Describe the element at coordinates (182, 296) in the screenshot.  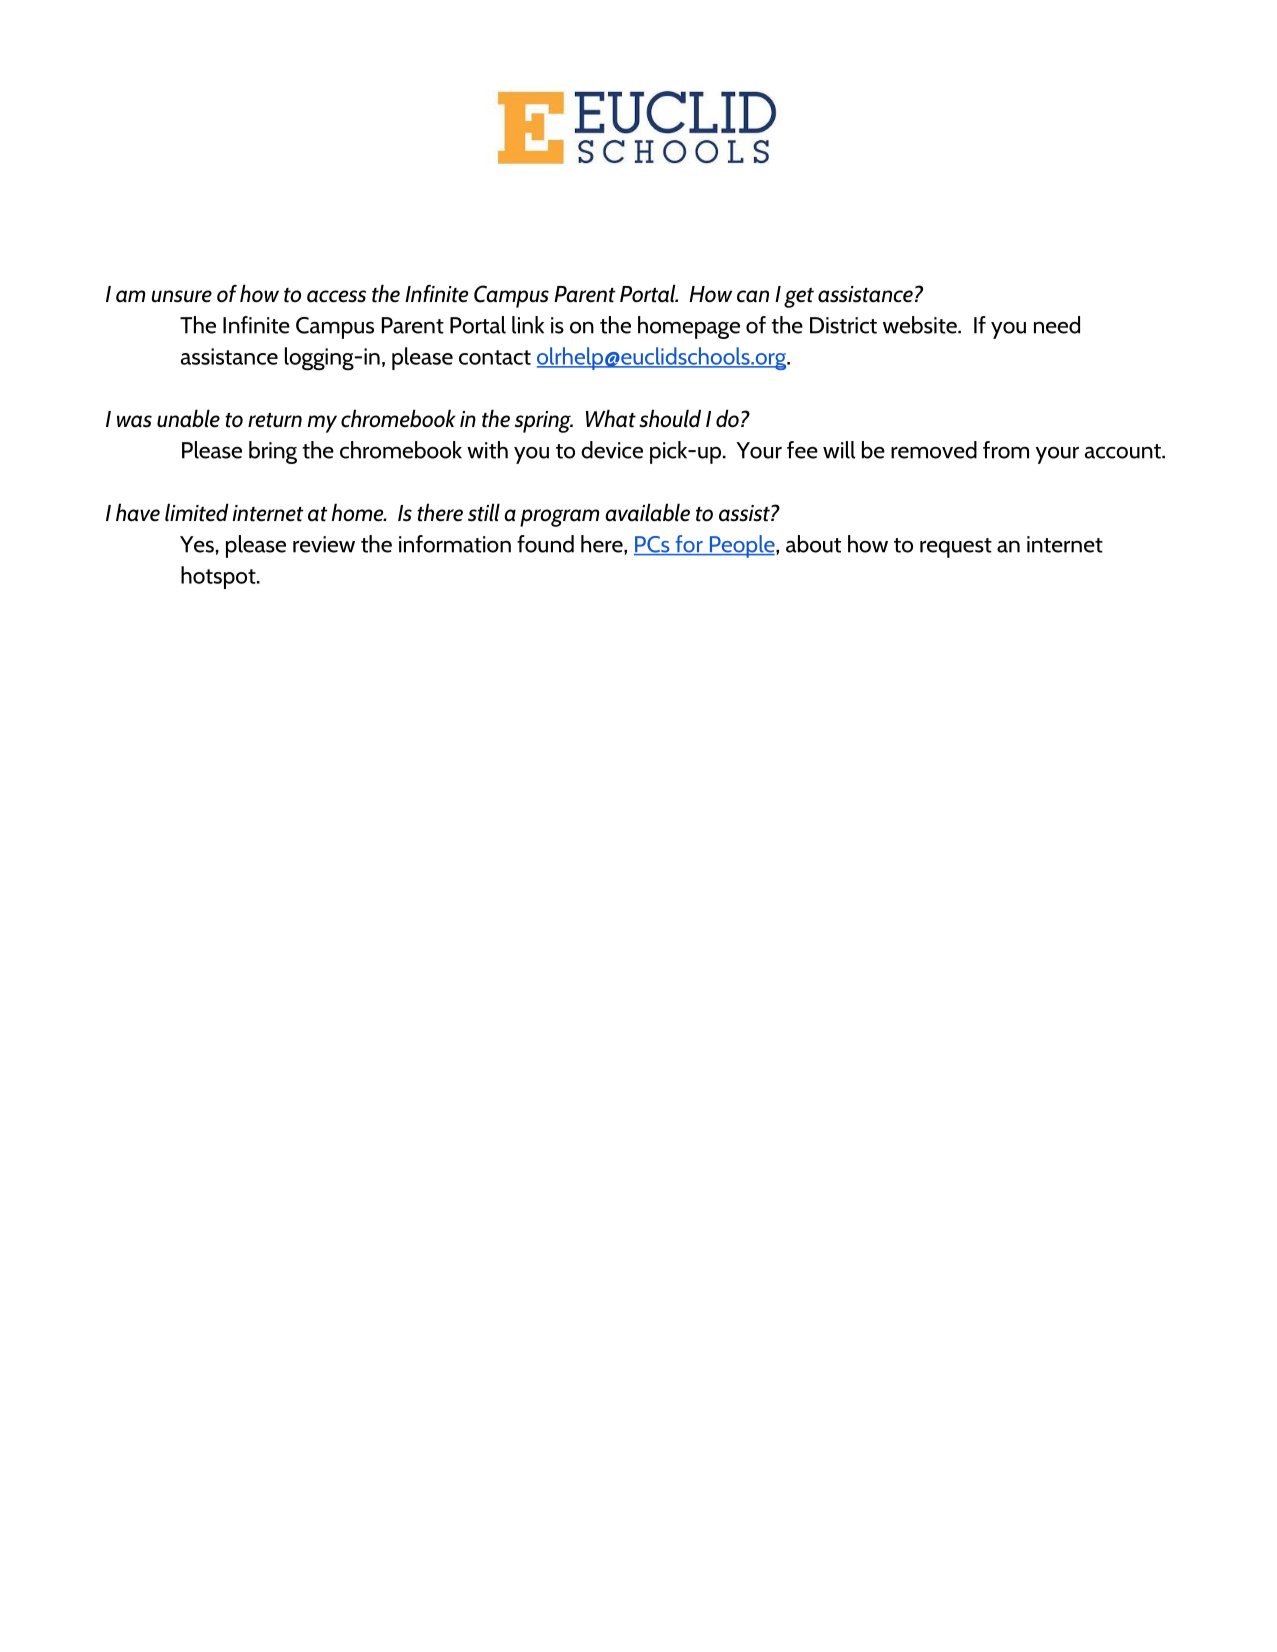
I see `unsure` at that location.
